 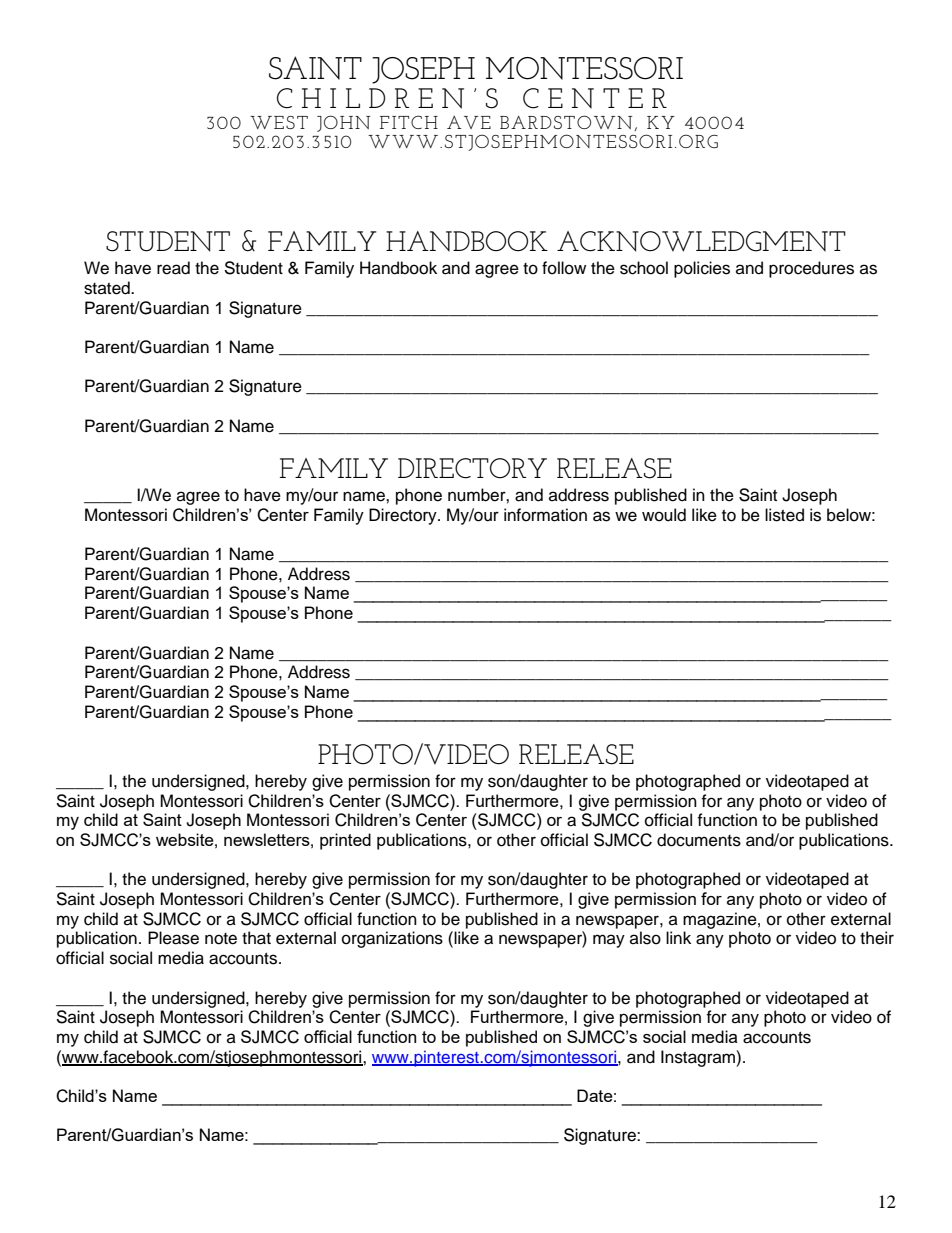 I want to click on documents, so click(x=699, y=840).
